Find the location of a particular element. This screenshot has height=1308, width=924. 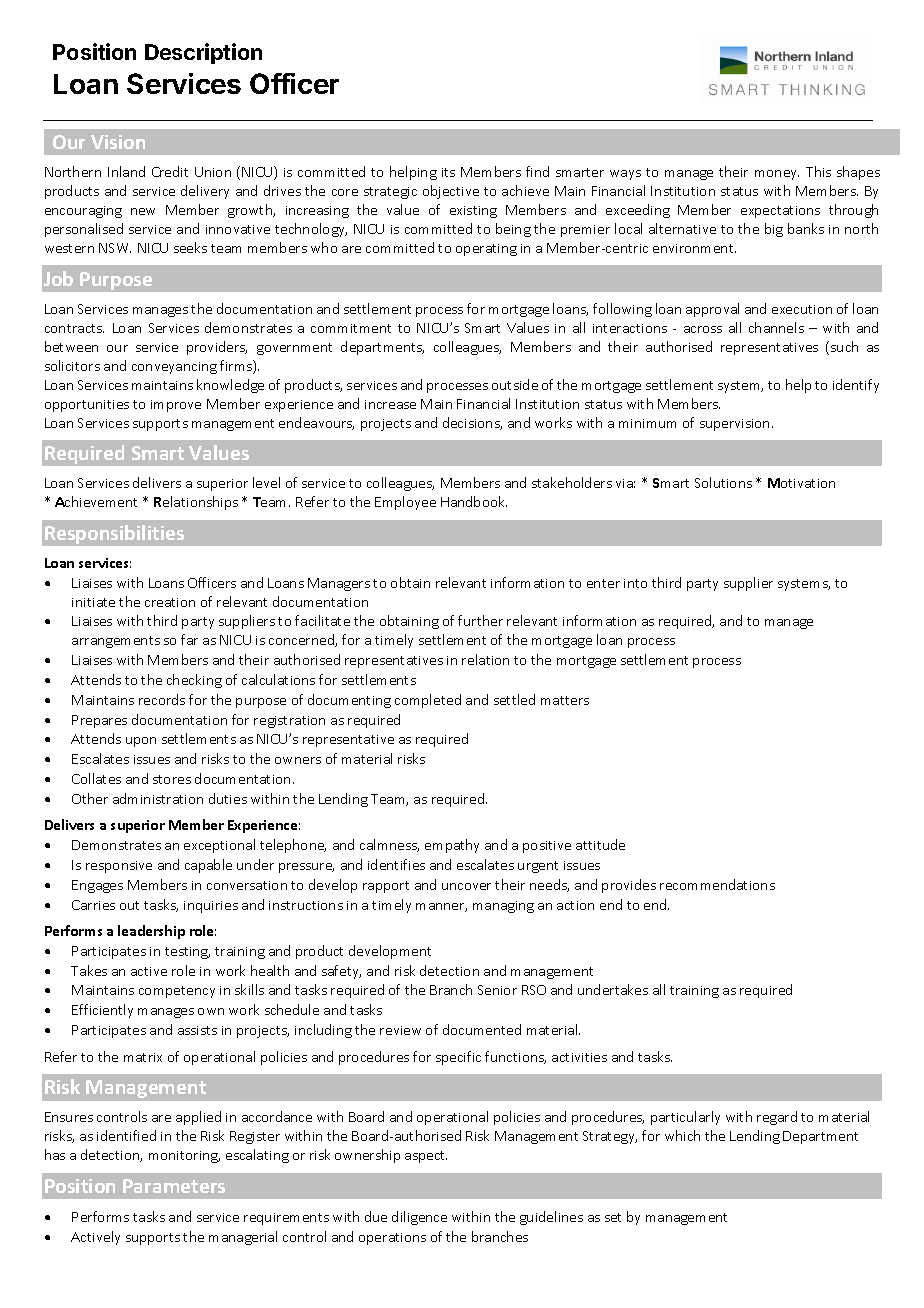

leadership is located at coordinates (151, 932).
